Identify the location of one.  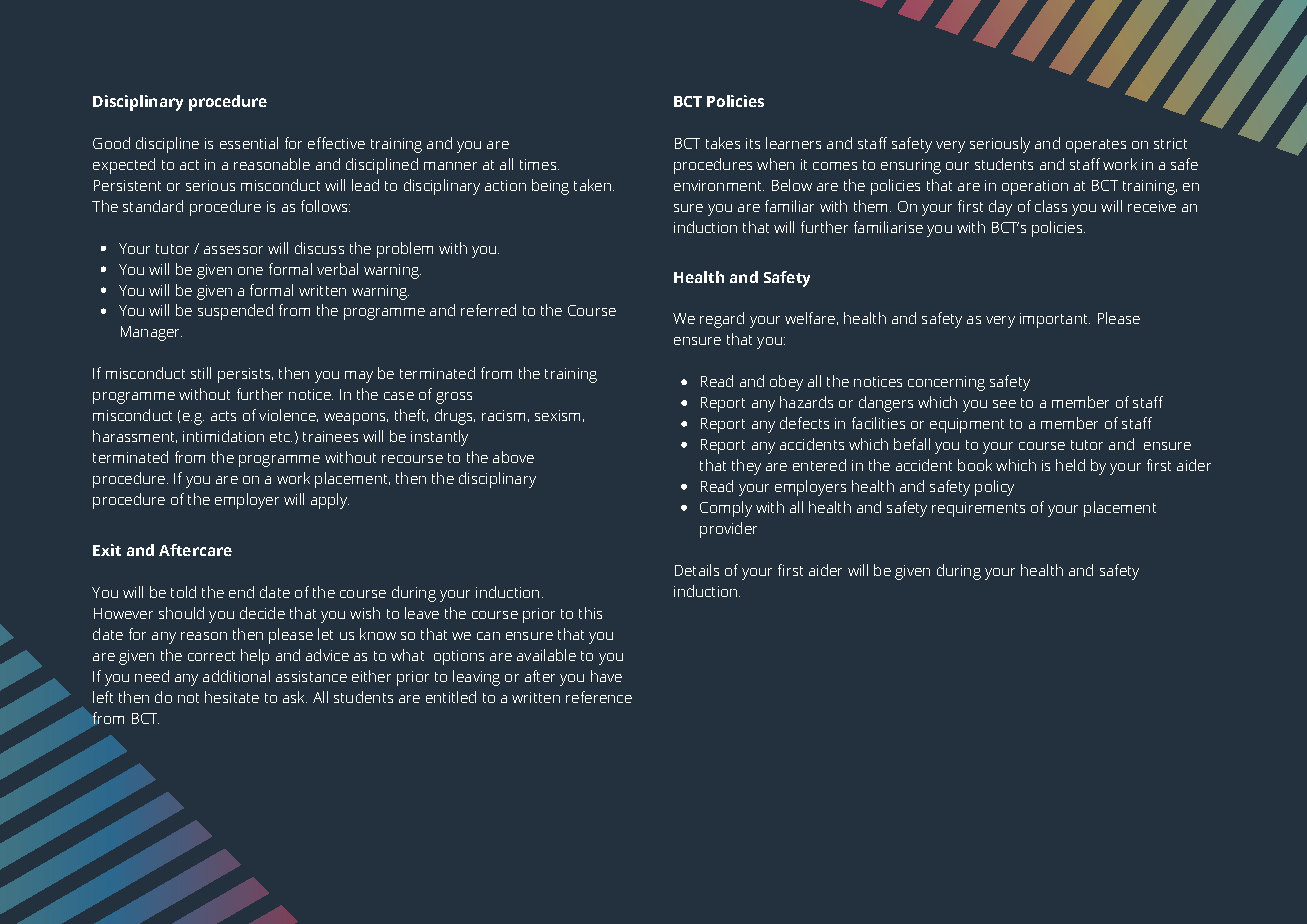
(250, 271).
